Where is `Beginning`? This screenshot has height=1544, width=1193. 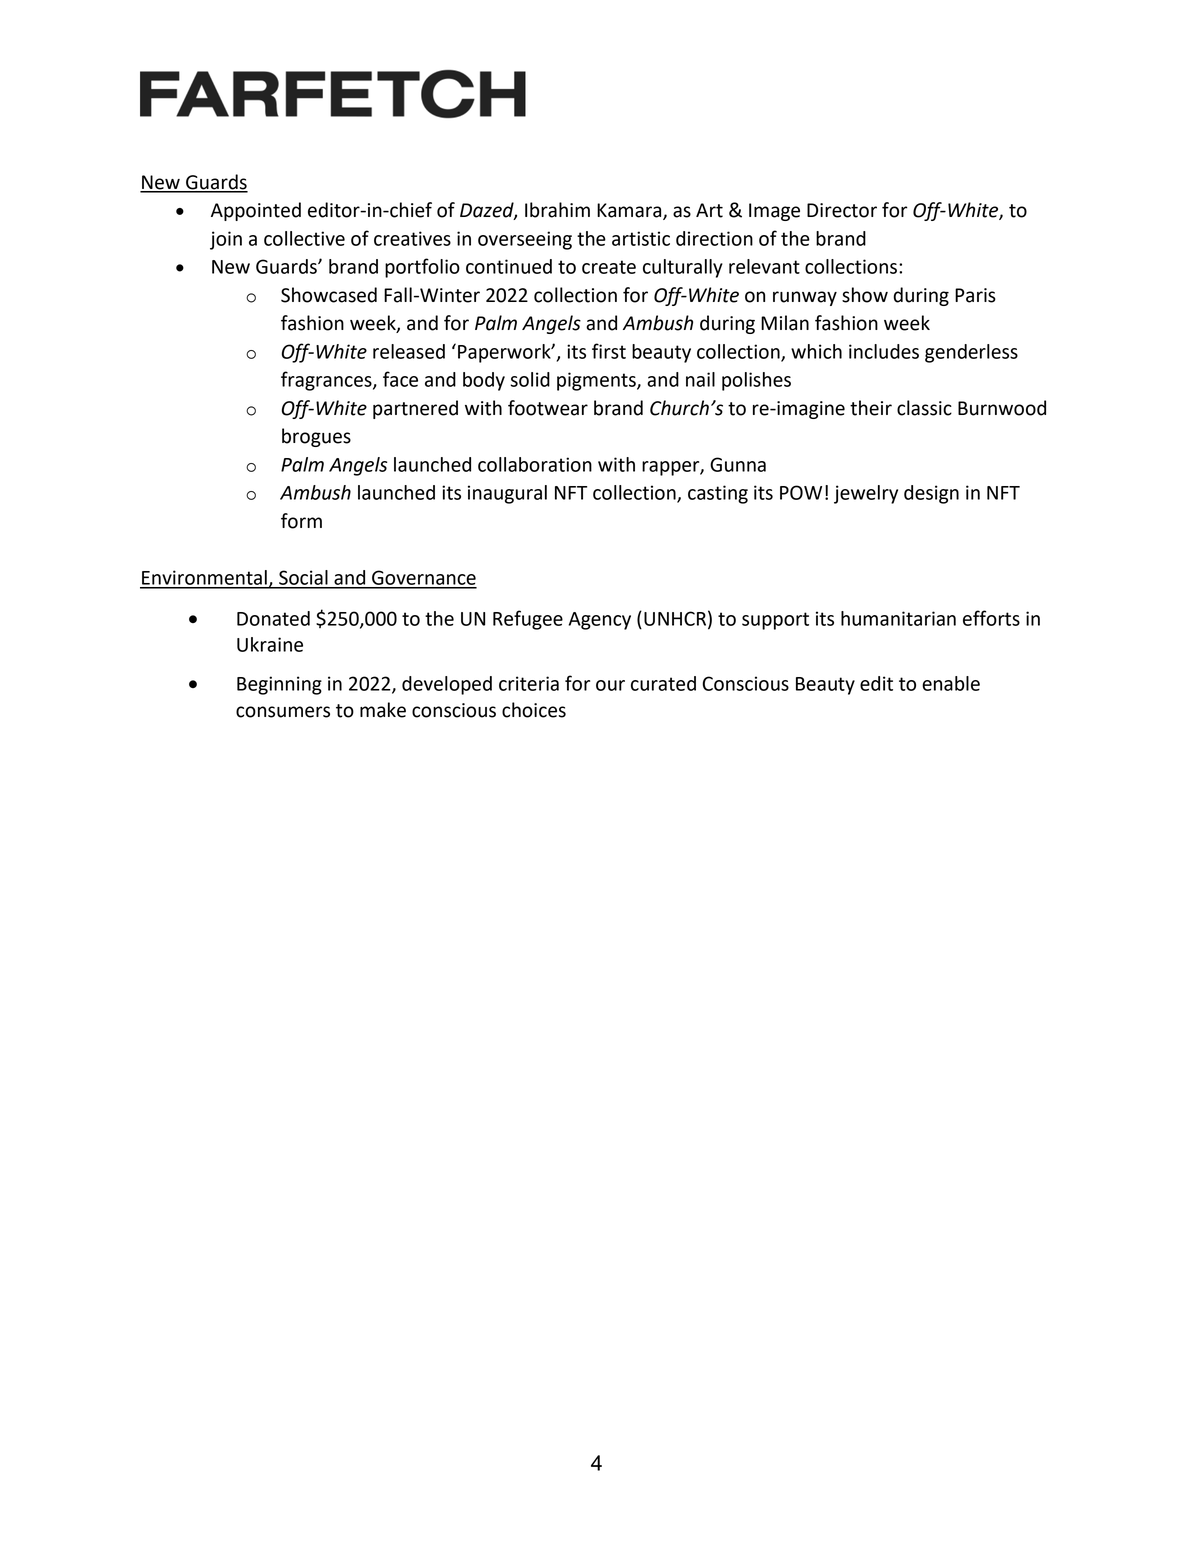 Beginning is located at coordinates (279, 685).
